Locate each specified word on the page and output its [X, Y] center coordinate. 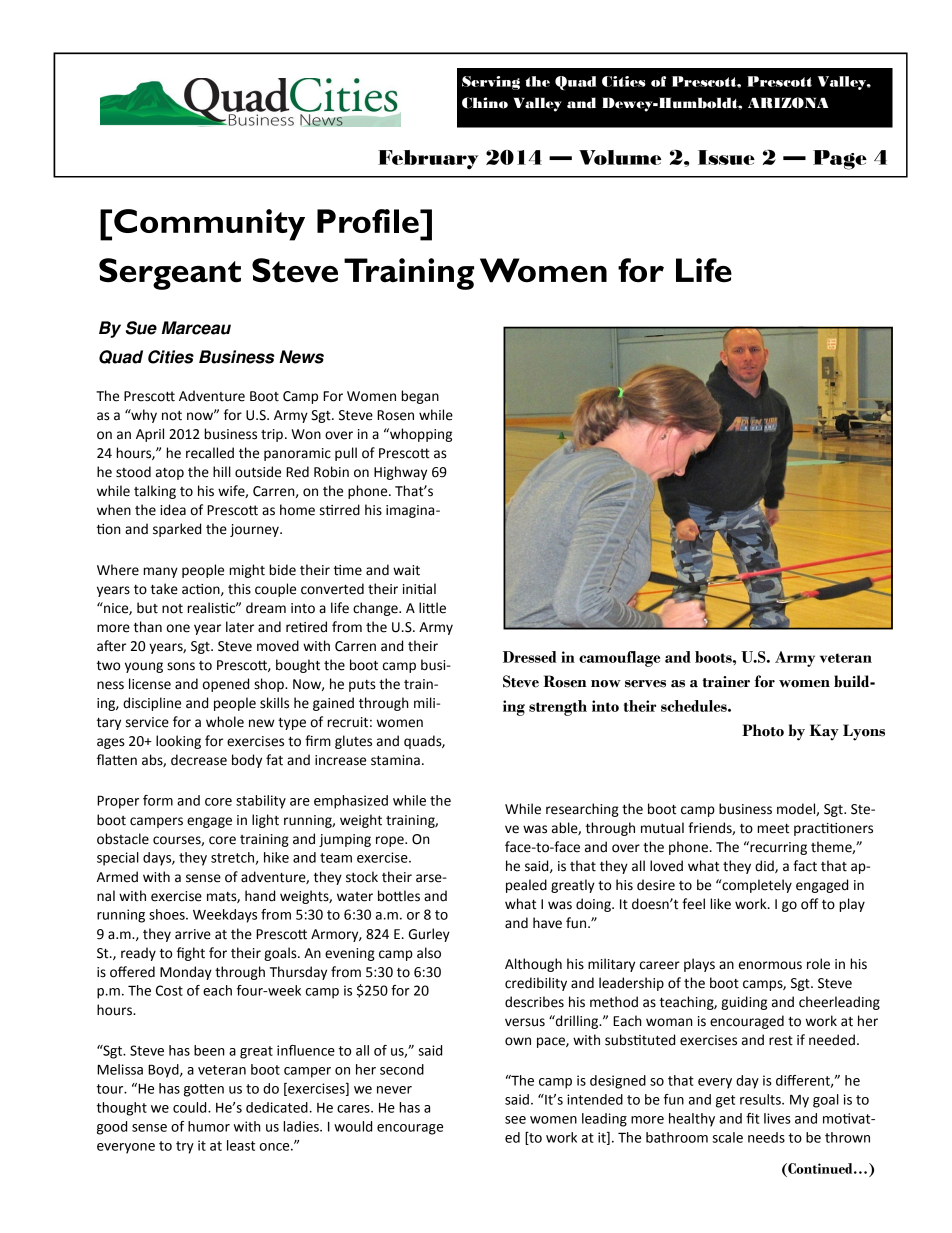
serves [645, 684]
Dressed [529, 657]
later [240, 627]
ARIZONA [788, 103]
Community [209, 225]
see [515, 1120]
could [191, 1107]
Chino [485, 103]
